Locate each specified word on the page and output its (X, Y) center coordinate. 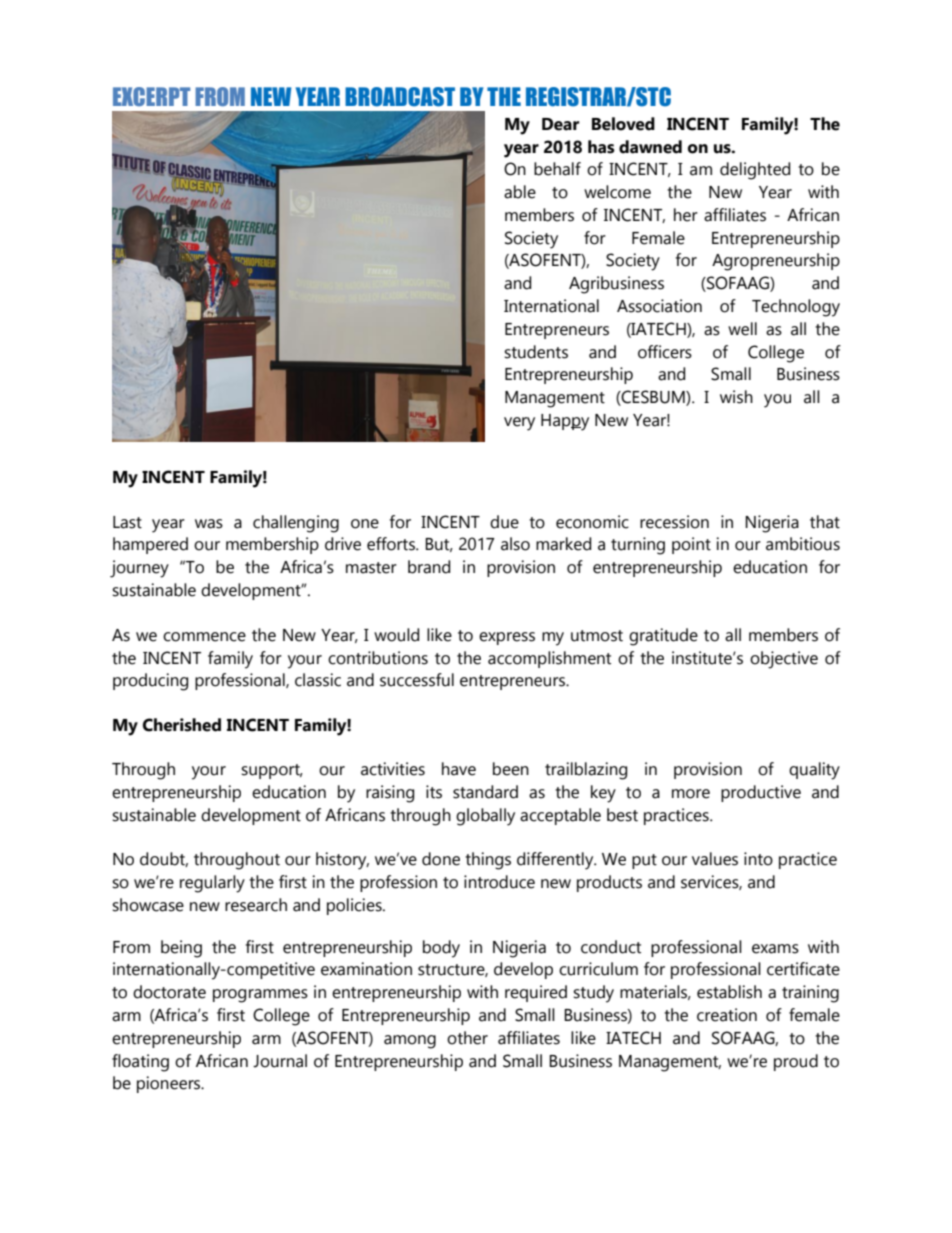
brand (429, 567)
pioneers (170, 1084)
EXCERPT (151, 96)
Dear (560, 124)
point (691, 545)
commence (204, 637)
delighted (755, 171)
